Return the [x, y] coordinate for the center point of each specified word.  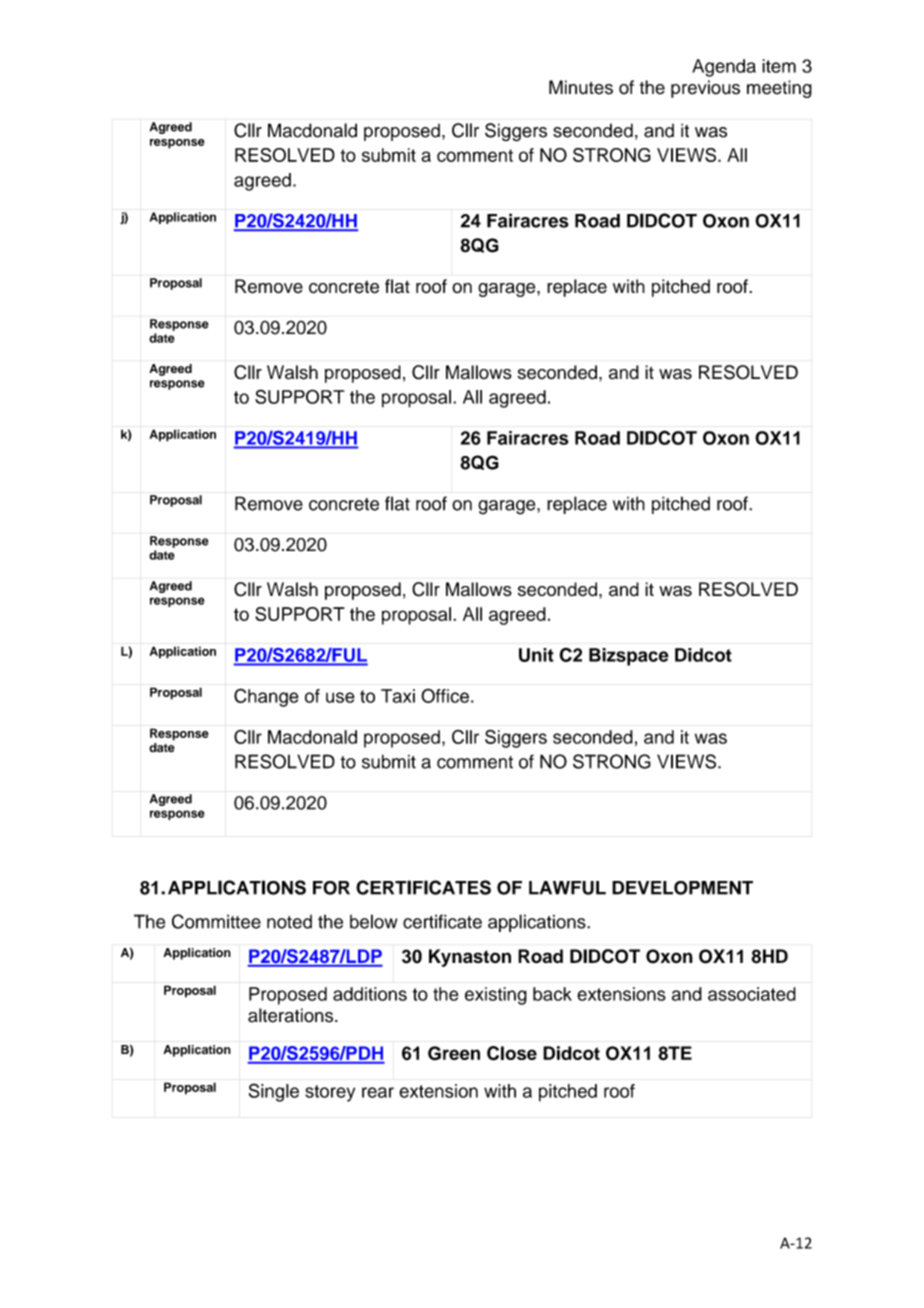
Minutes [581, 87]
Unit [536, 655]
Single [274, 1092]
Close [512, 1053]
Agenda [724, 68]
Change [266, 697]
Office [445, 695]
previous [705, 89]
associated [752, 994]
